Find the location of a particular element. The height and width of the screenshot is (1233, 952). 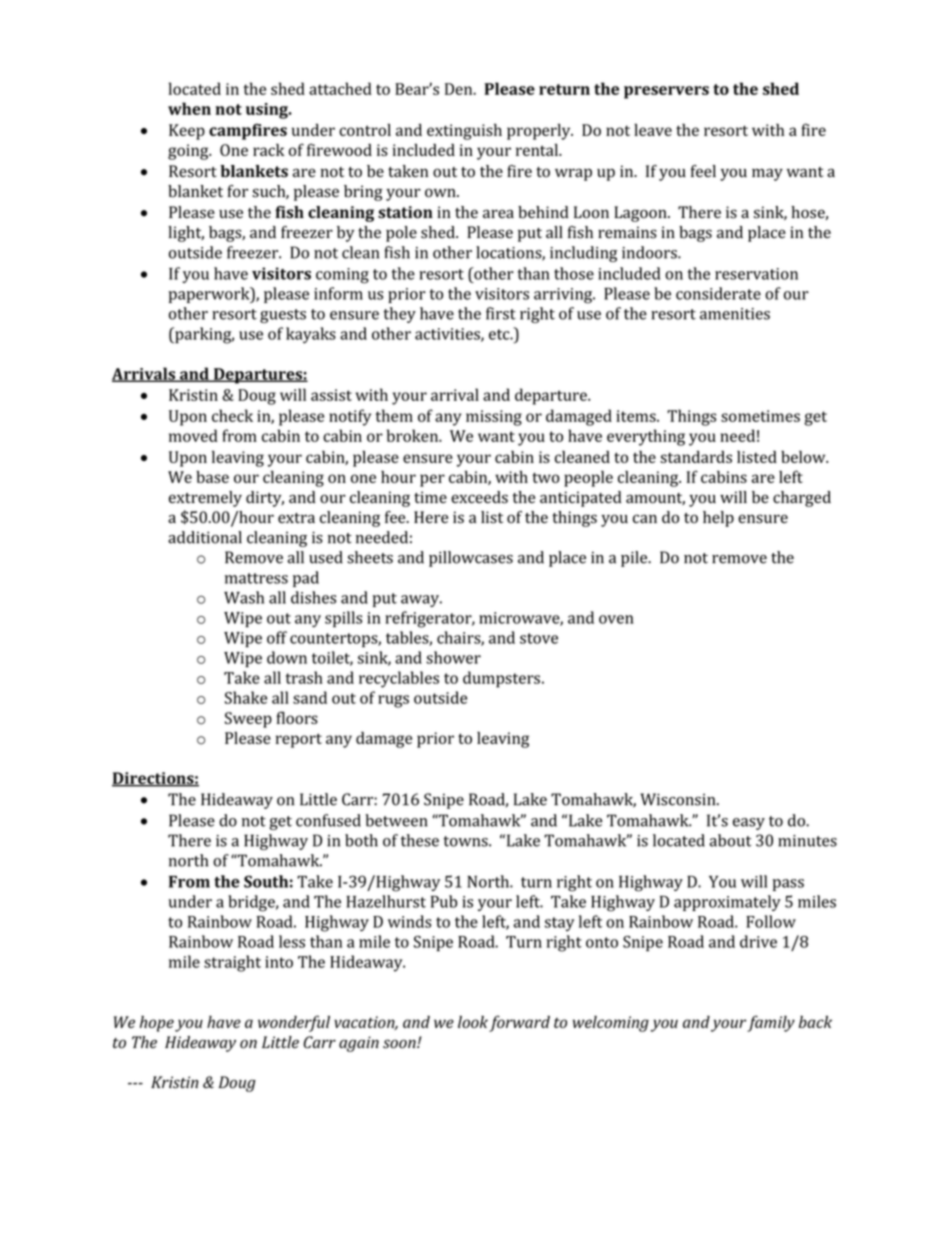

help is located at coordinates (718, 519).
